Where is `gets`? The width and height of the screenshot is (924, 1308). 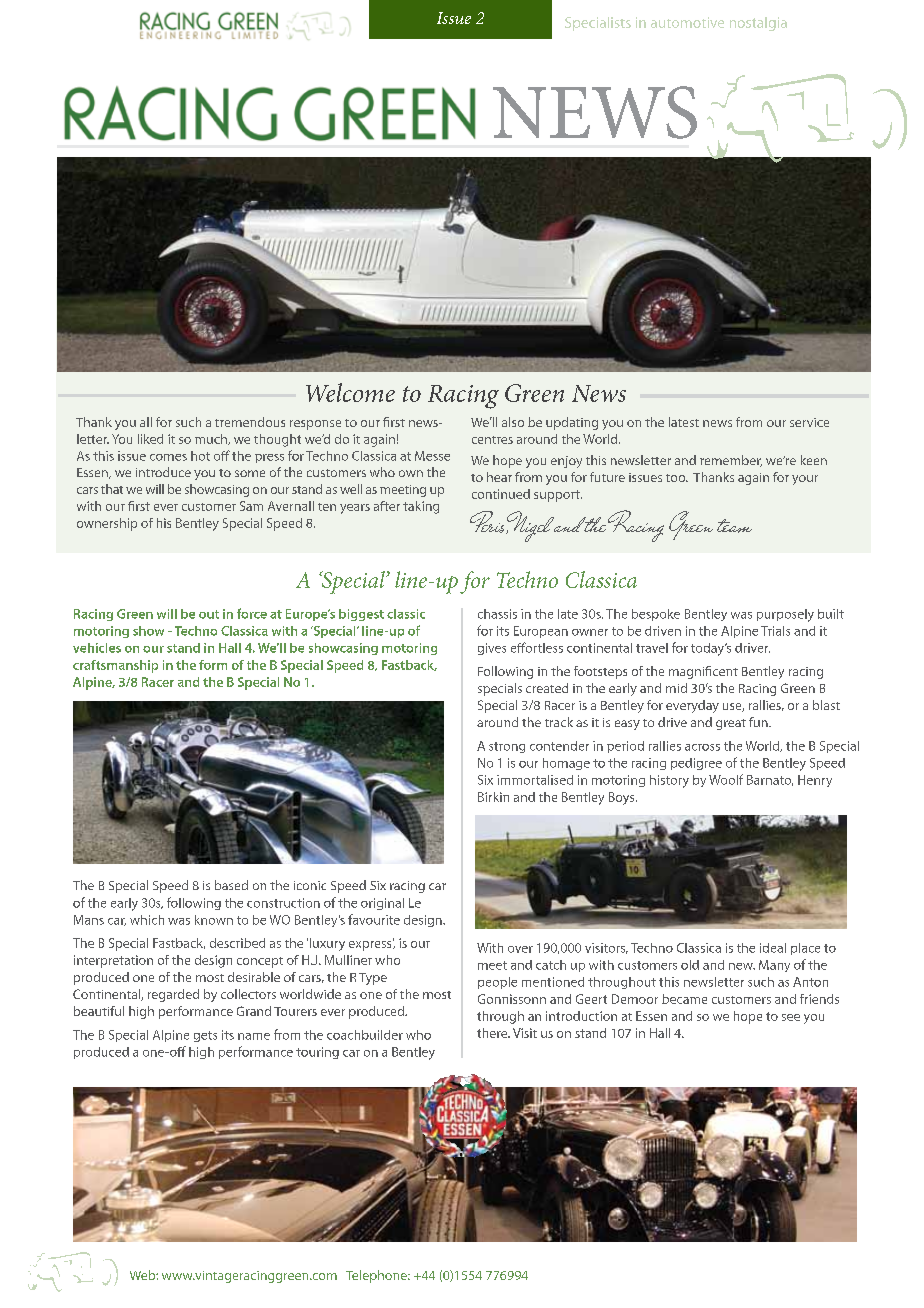 gets is located at coordinates (205, 1036).
